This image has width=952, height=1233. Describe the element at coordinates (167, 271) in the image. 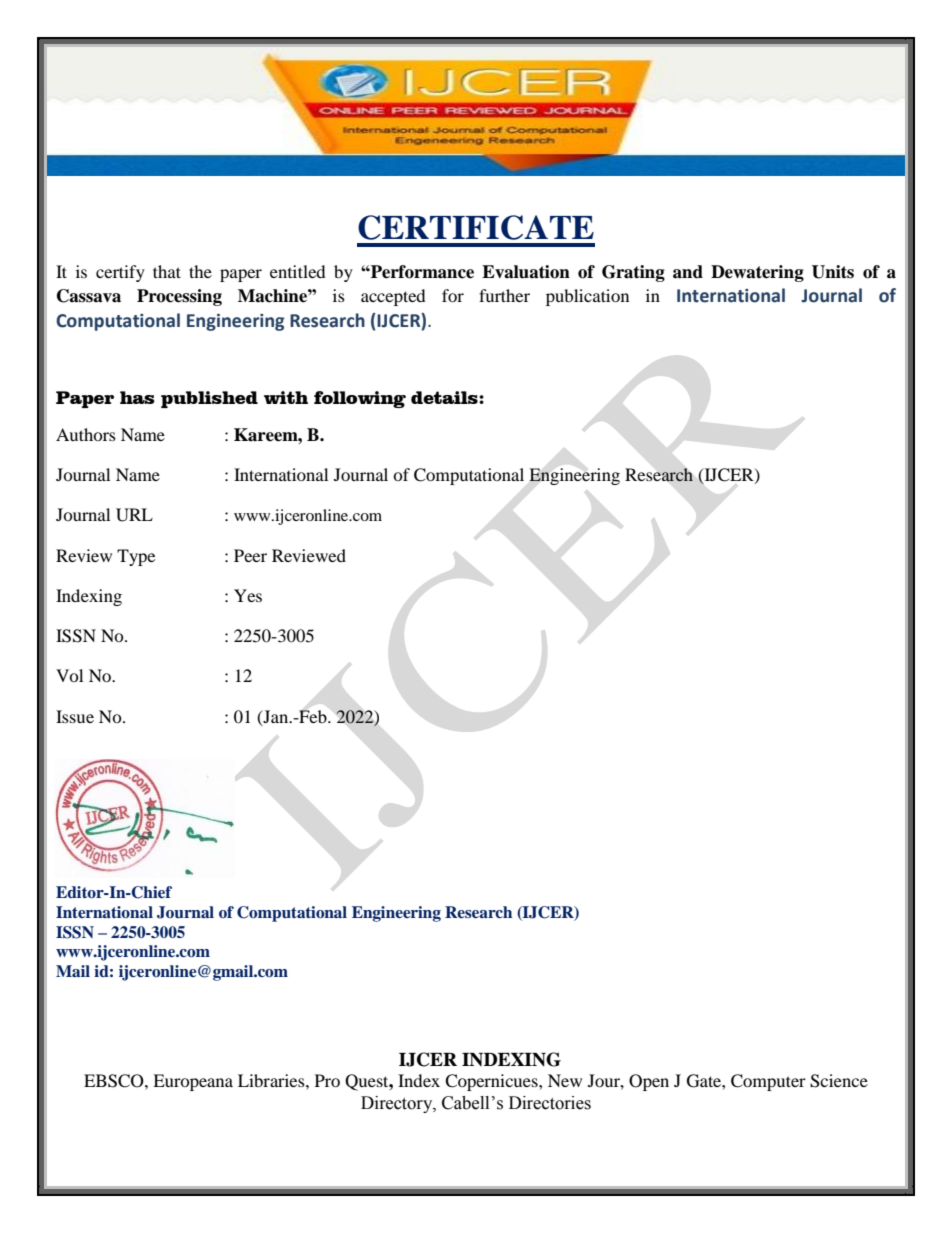

I see `that` at that location.
